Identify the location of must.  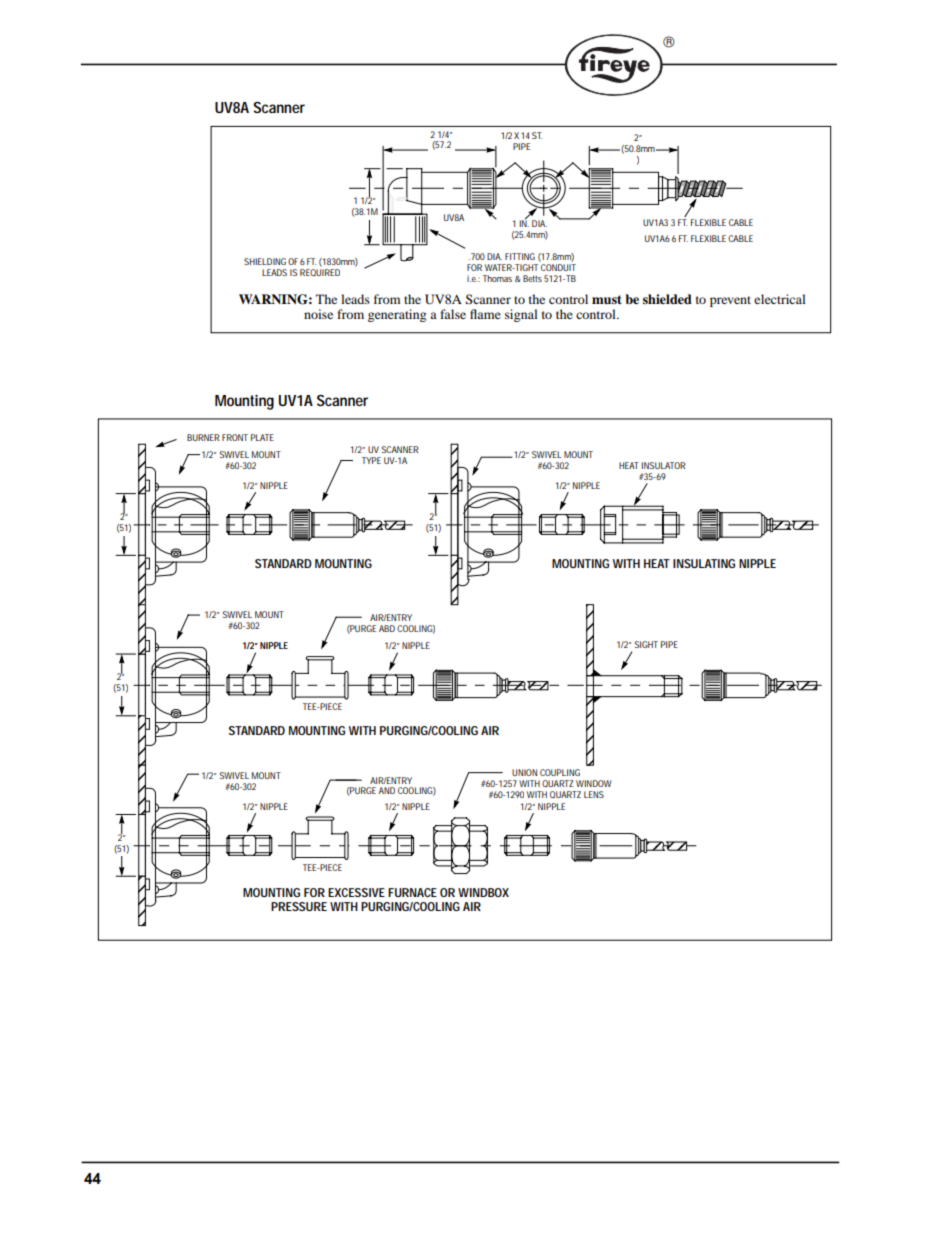
(607, 299).
